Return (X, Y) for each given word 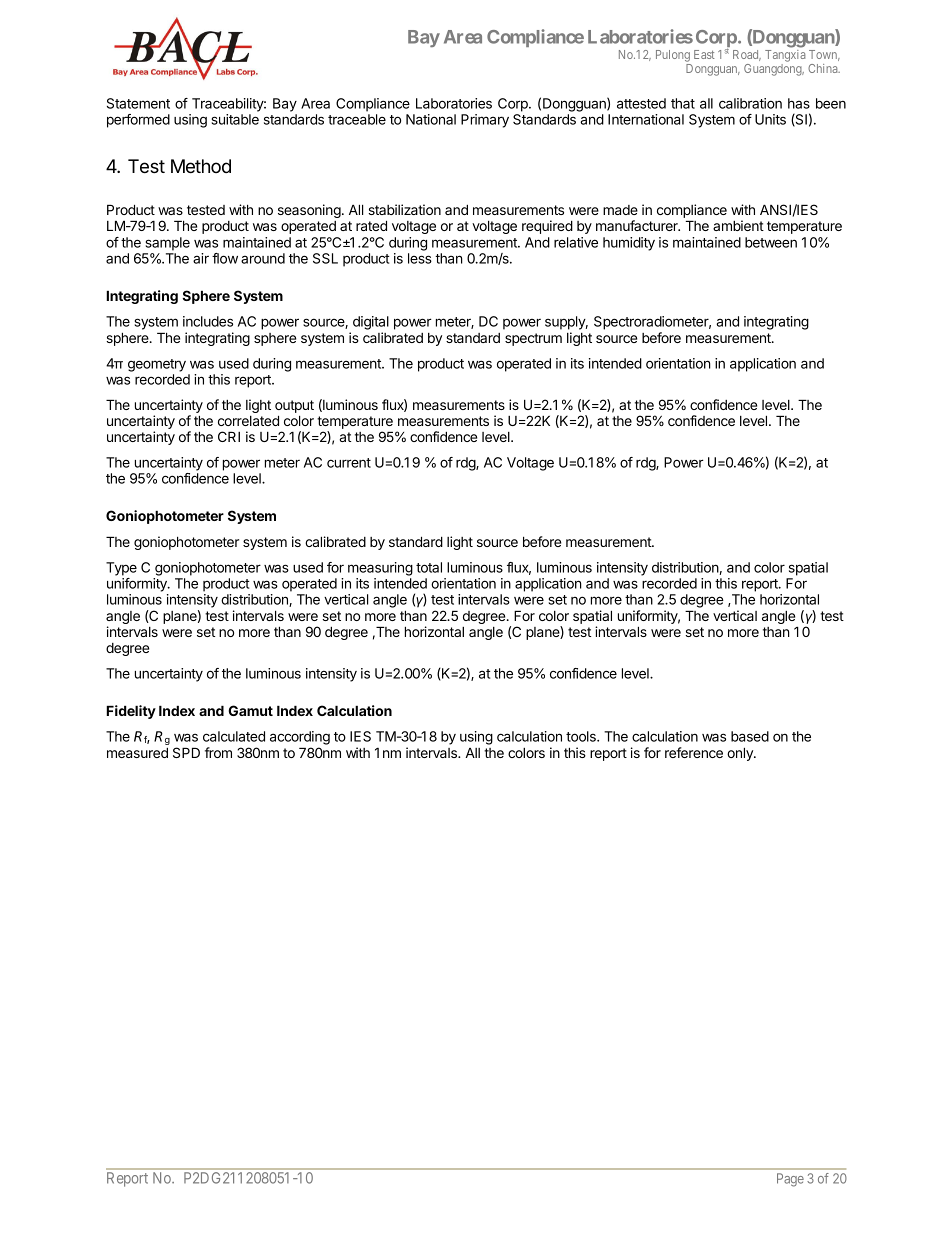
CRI (229, 436)
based (750, 736)
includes (208, 321)
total (429, 567)
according (300, 739)
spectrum (533, 339)
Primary (485, 121)
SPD (186, 752)
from (218, 752)
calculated (234, 736)
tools (582, 736)
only (741, 754)
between (771, 242)
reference (694, 752)
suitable (235, 119)
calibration (750, 103)
